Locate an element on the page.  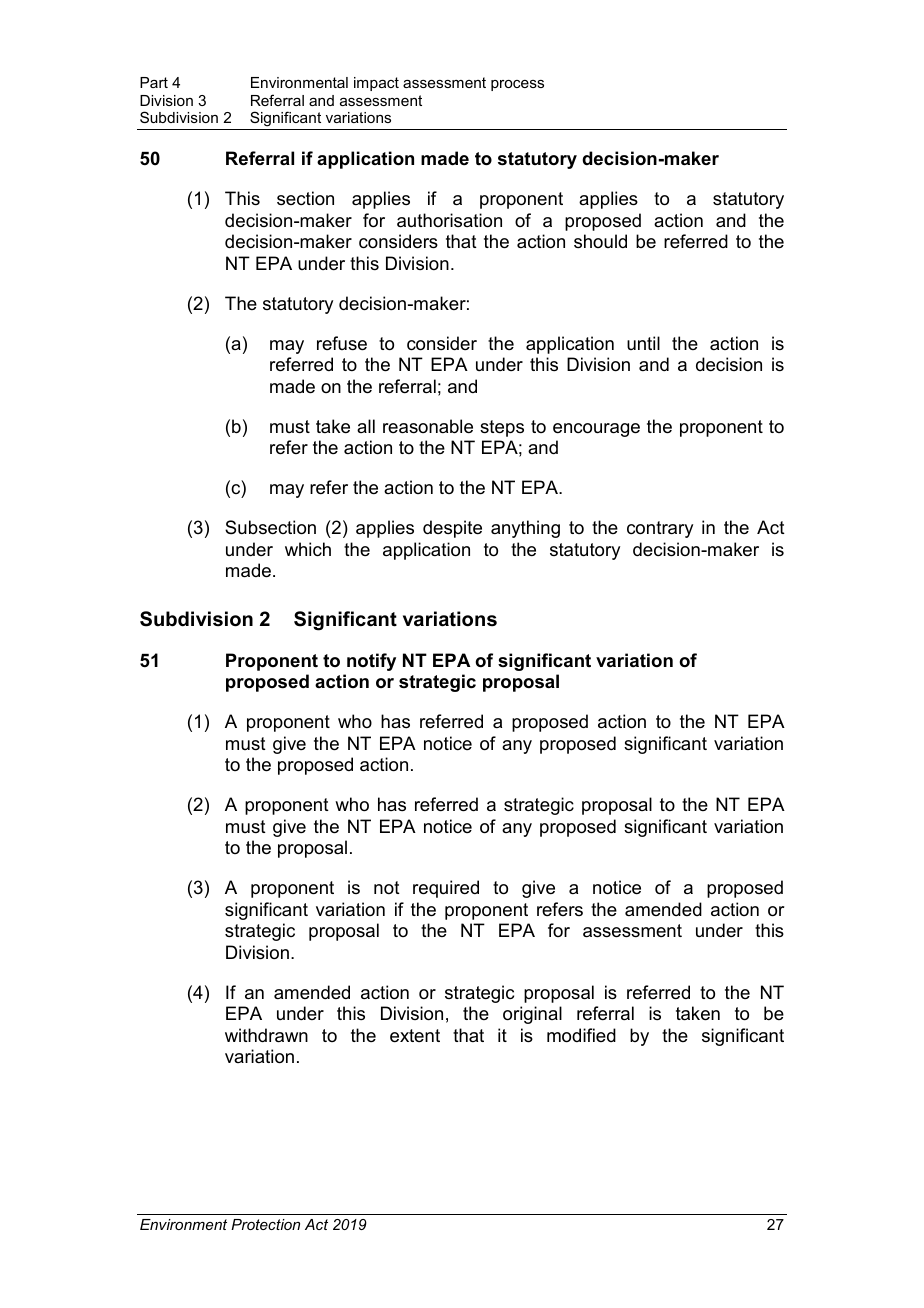
process is located at coordinates (517, 85).
